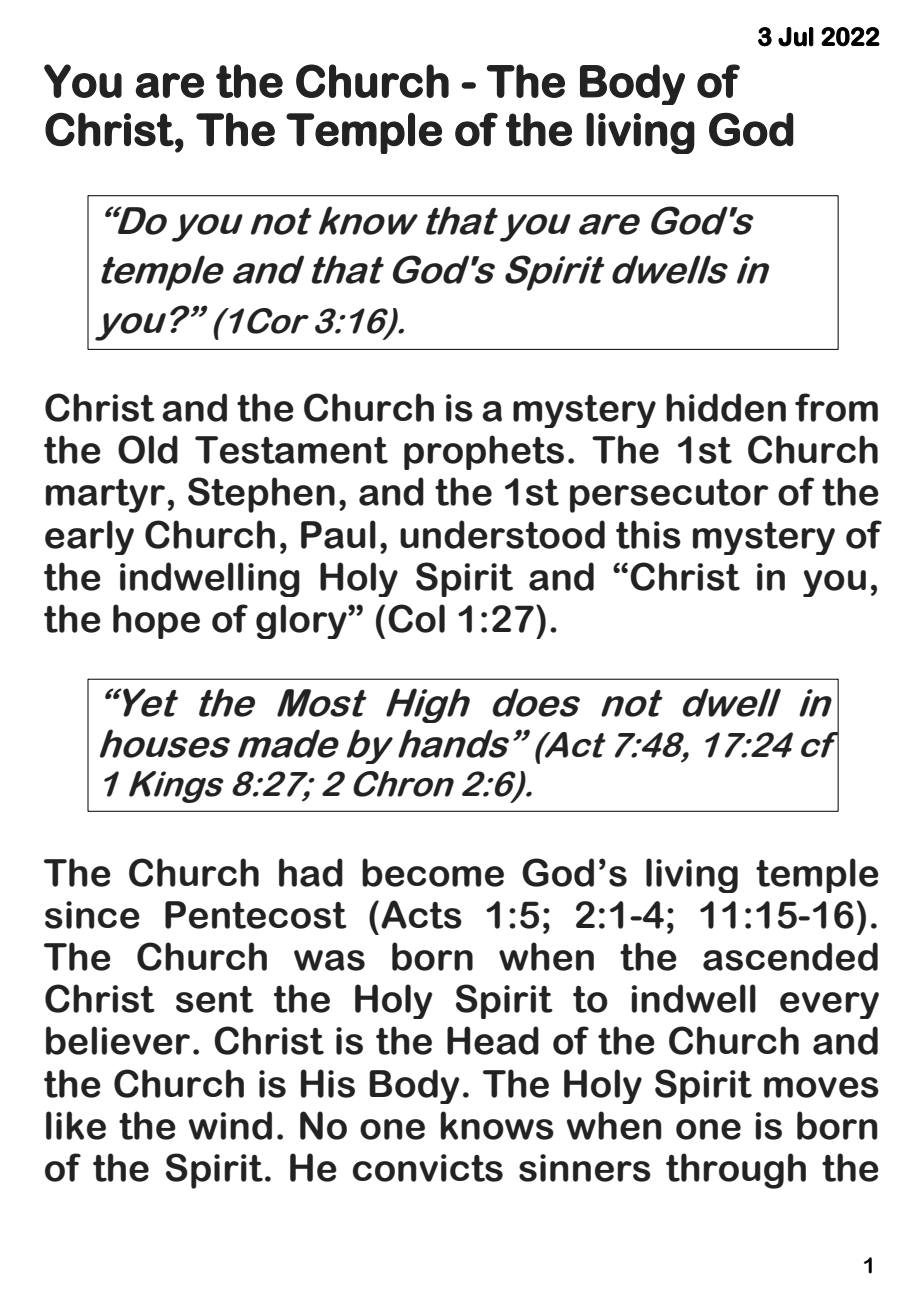  Describe the element at coordinates (736, 1171) in the screenshot. I see `through` at that location.
